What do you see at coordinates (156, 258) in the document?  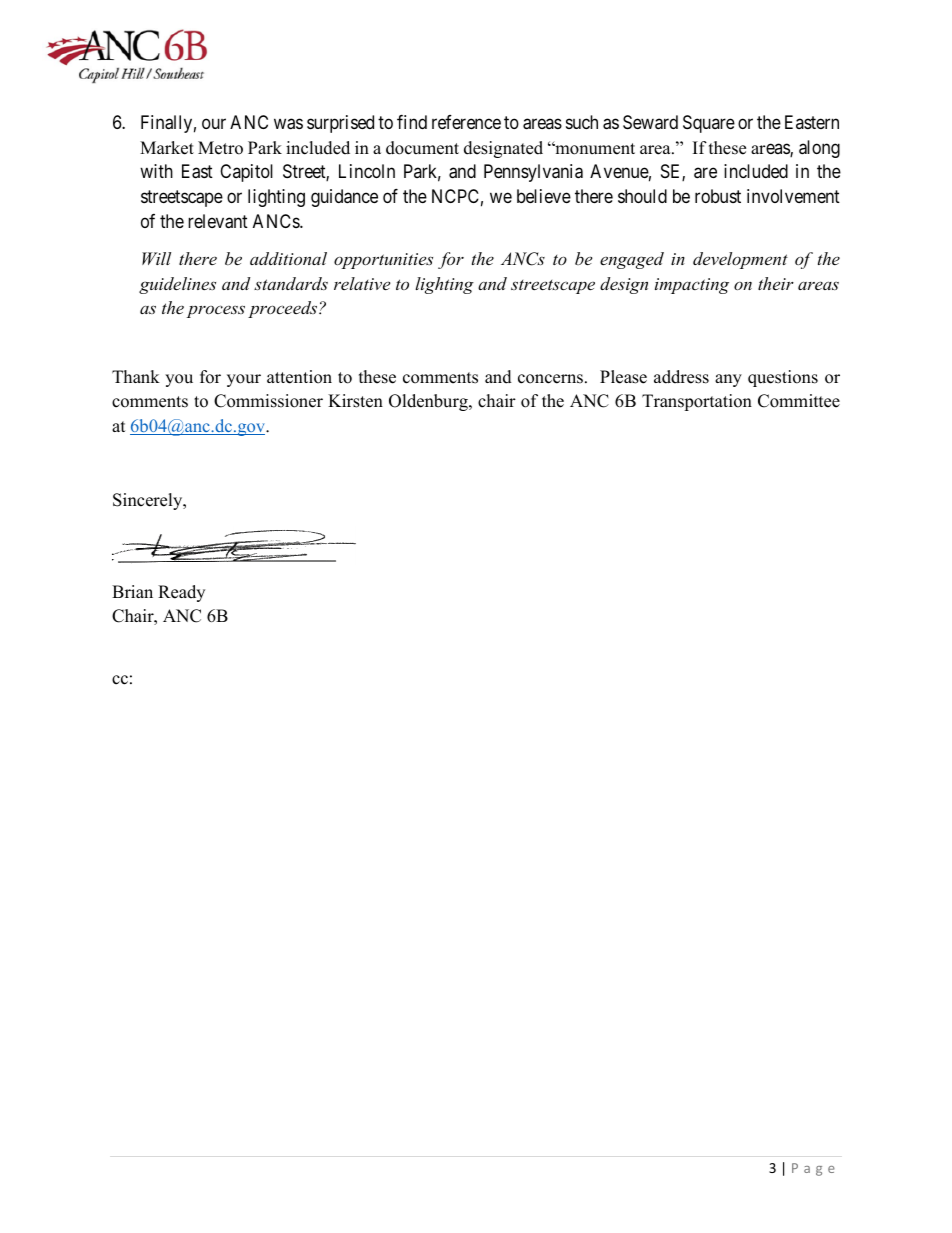 I see `Will` at bounding box center [156, 258].
